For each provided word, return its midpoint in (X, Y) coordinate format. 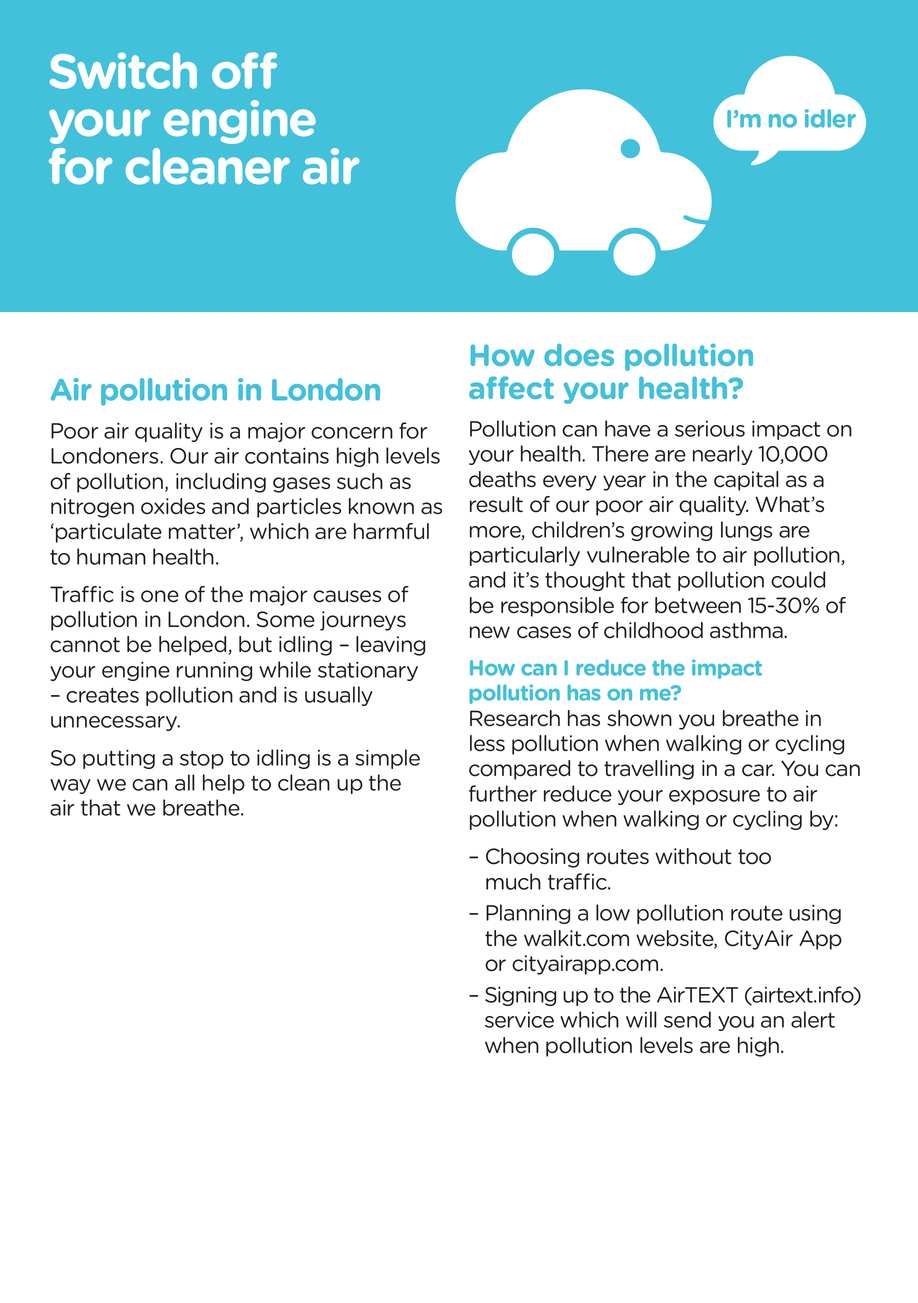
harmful (391, 531)
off (244, 70)
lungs (746, 531)
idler (830, 118)
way (70, 786)
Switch (123, 70)
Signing (520, 996)
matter (203, 532)
